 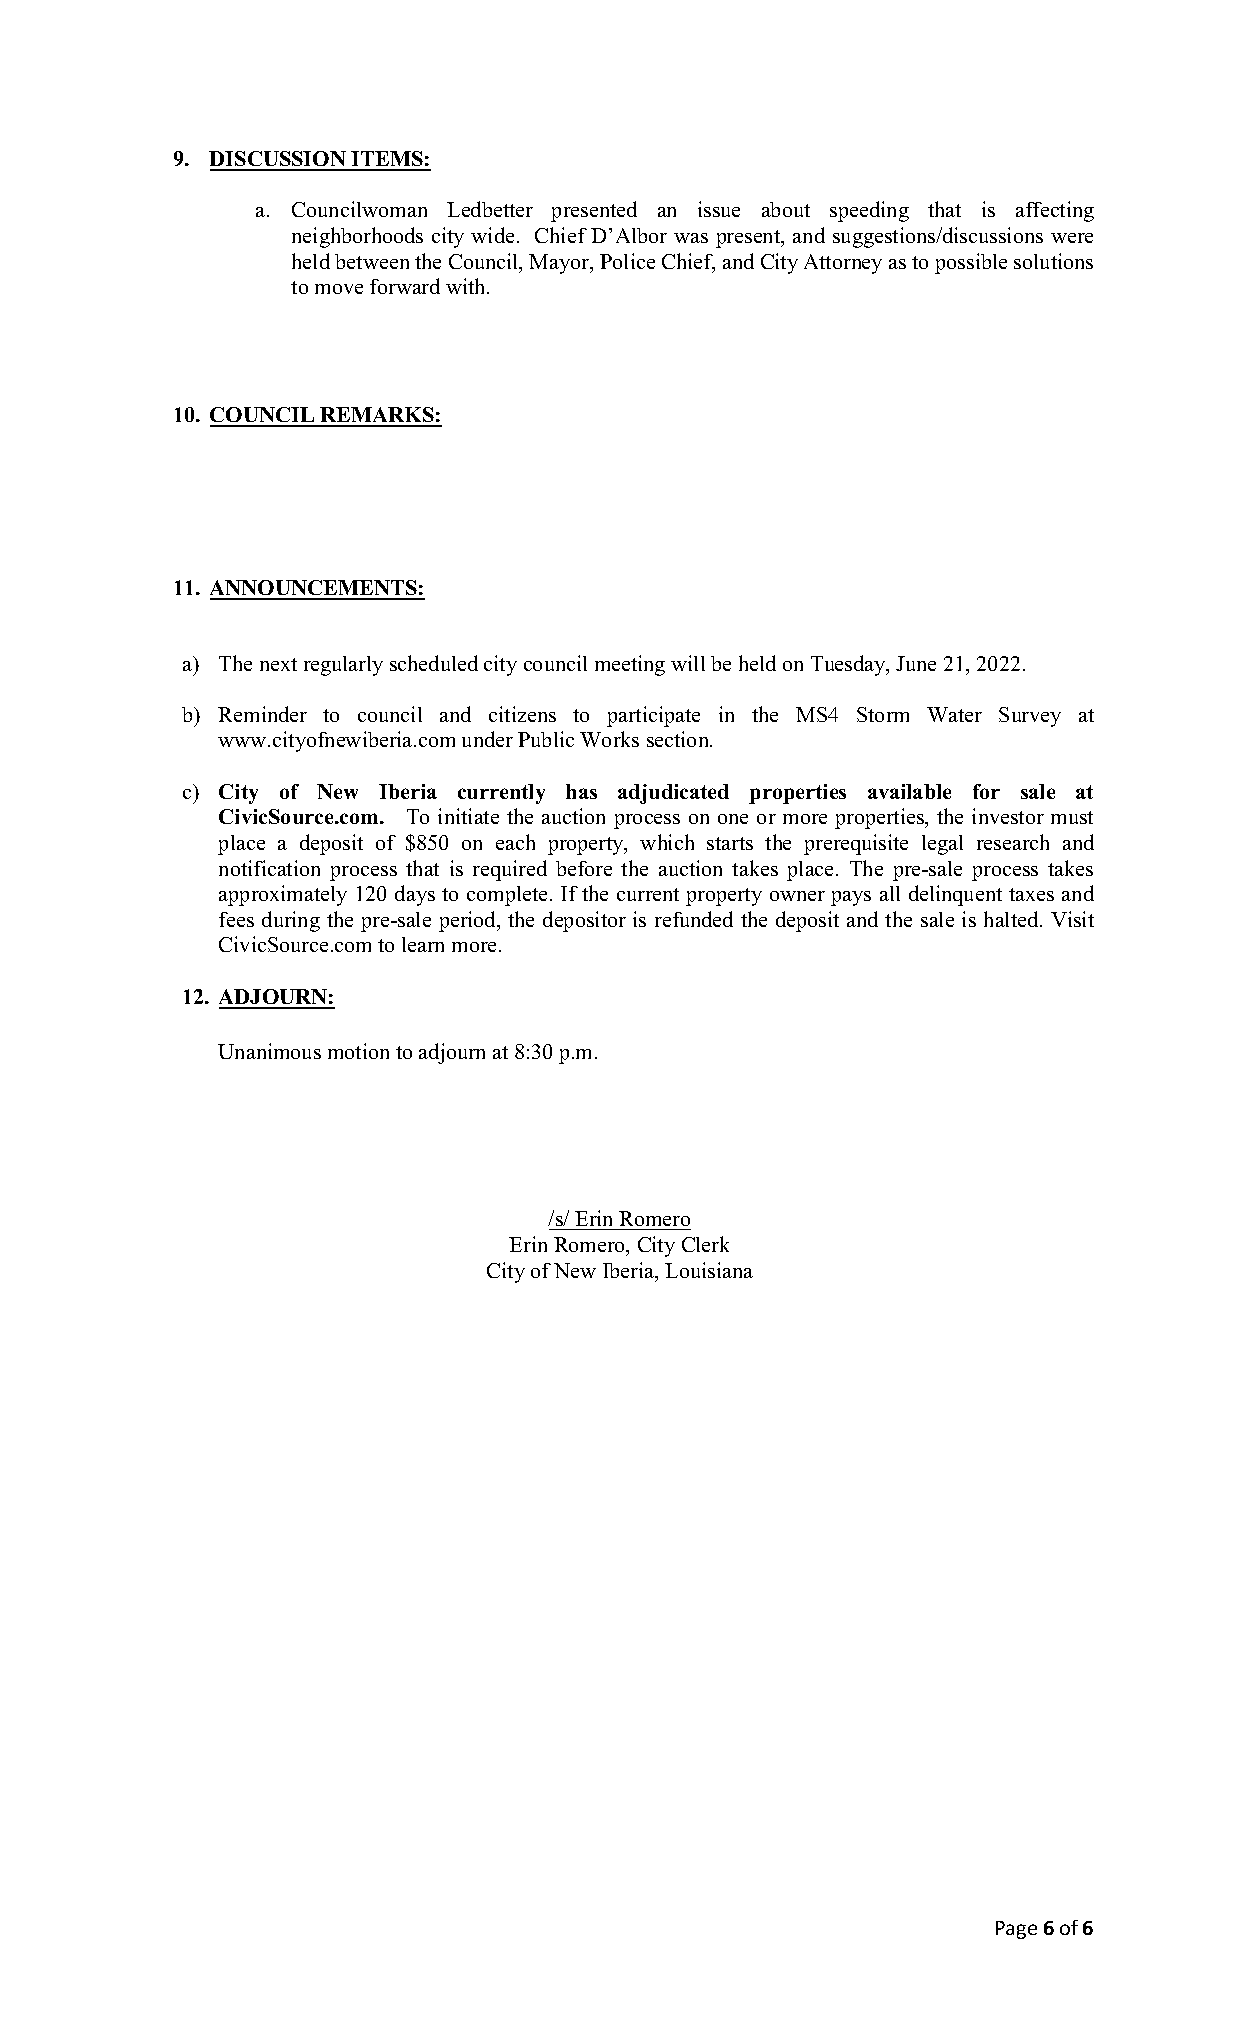 I want to click on halted, so click(x=1012, y=919).
